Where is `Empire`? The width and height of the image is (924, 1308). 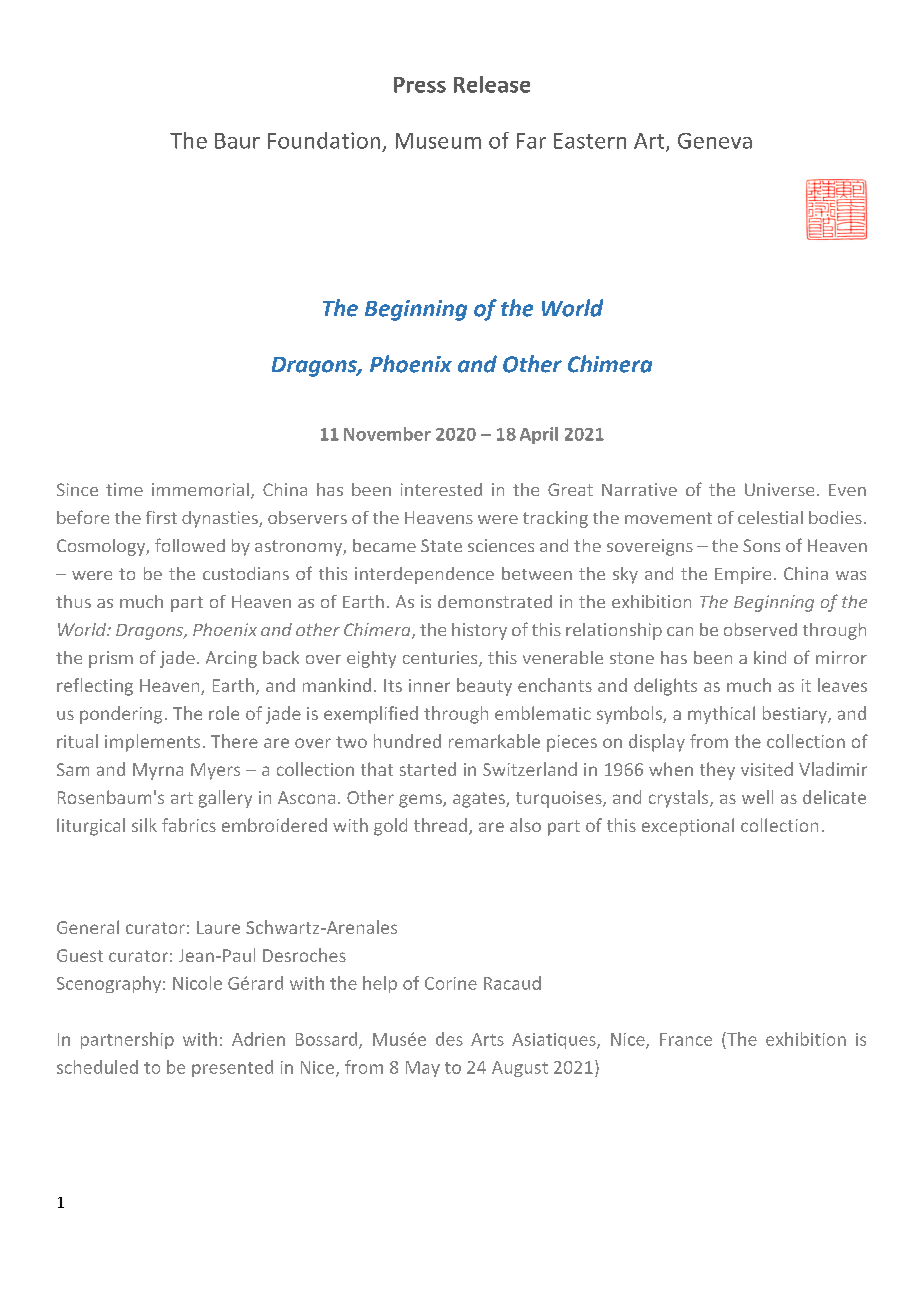
Empire is located at coordinates (743, 575).
